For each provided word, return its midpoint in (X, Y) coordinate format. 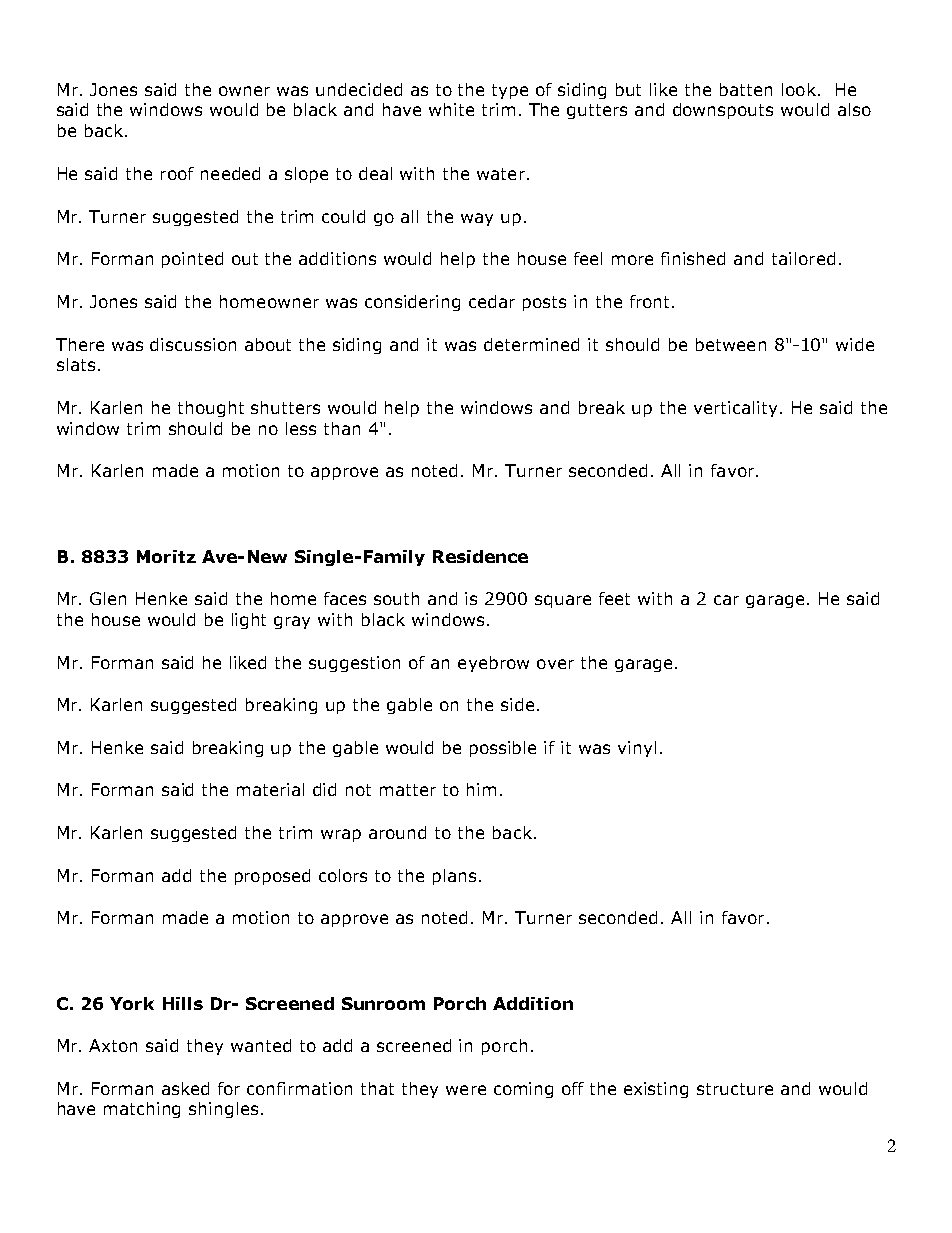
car (726, 600)
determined (531, 344)
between (731, 344)
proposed (272, 877)
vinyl (637, 749)
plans (454, 877)
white (451, 109)
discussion (193, 344)
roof (177, 173)
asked (185, 1088)
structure (735, 1089)
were (466, 1090)
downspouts (723, 111)
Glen (108, 598)
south (396, 598)
